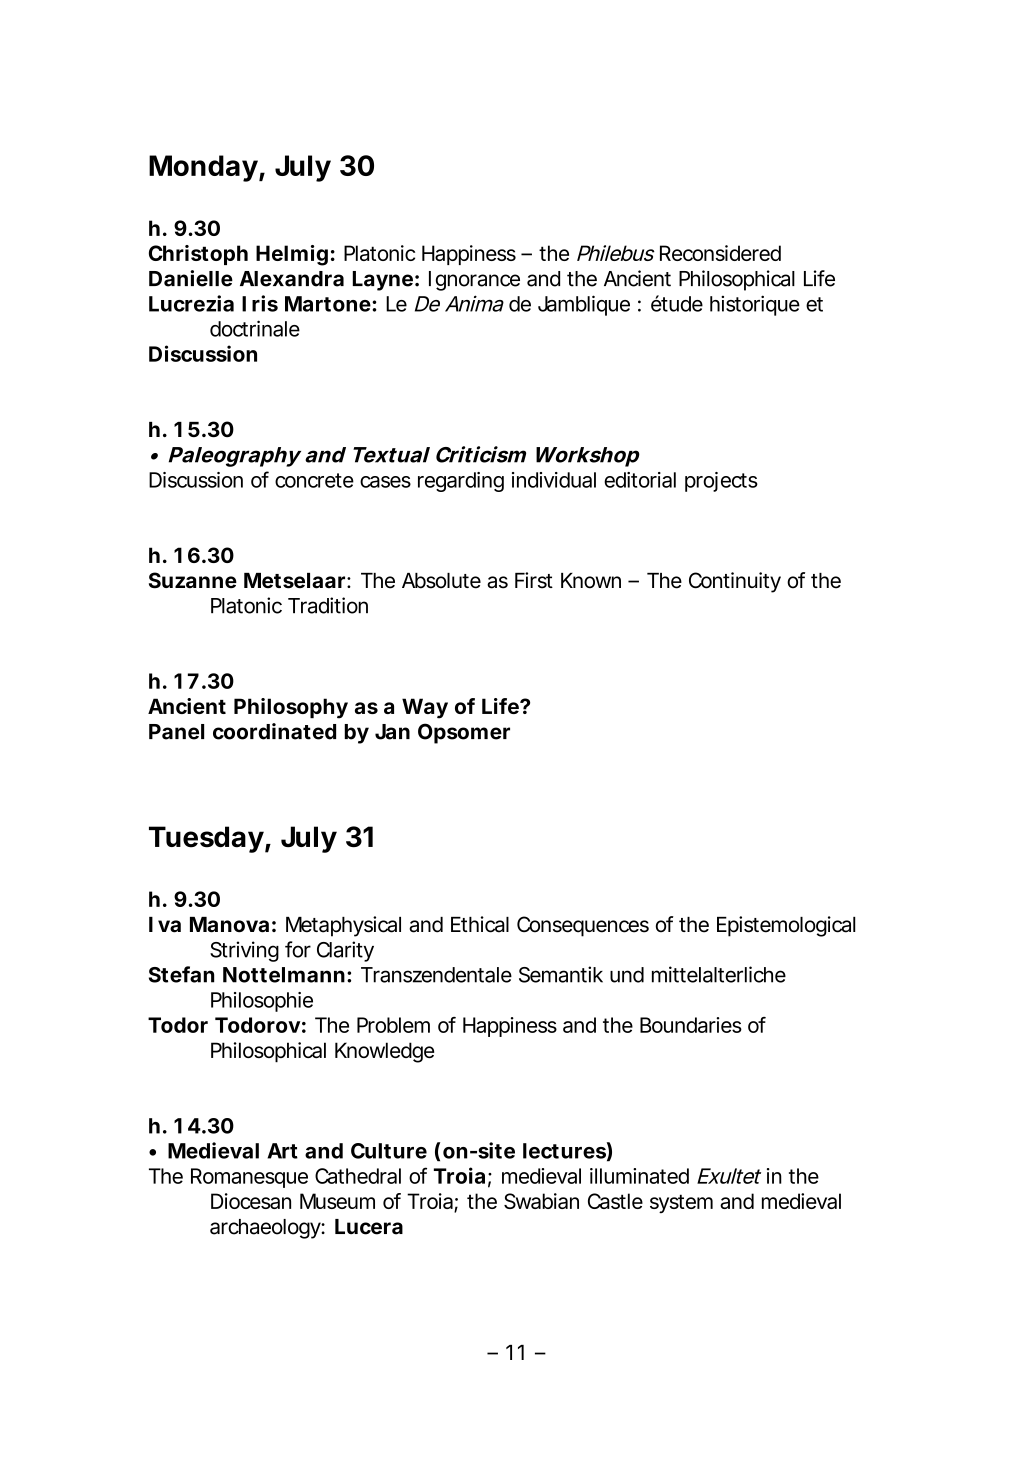 The image size is (1034, 1463). I want to click on Iris, so click(260, 303).
